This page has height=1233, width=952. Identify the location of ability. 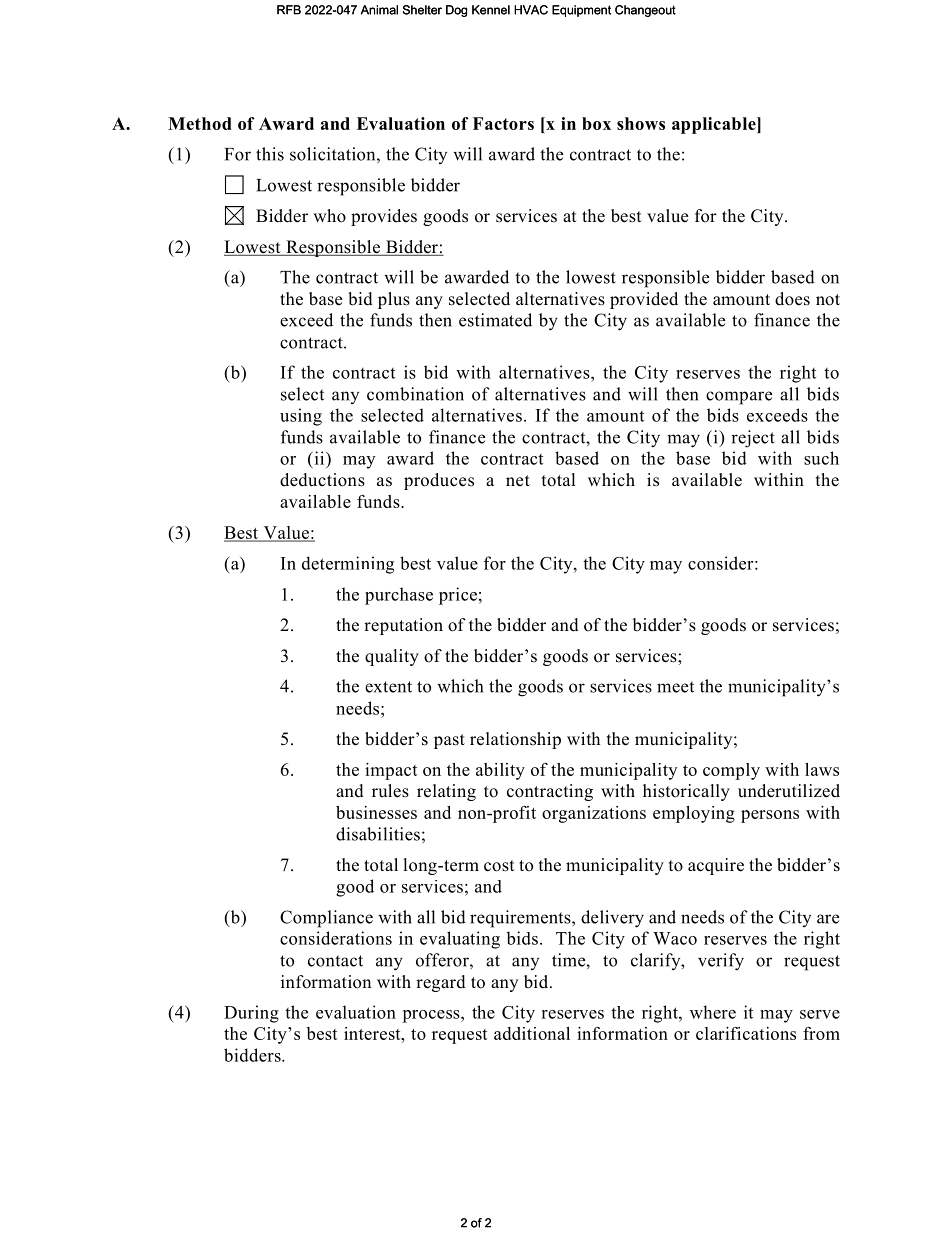
(500, 771).
